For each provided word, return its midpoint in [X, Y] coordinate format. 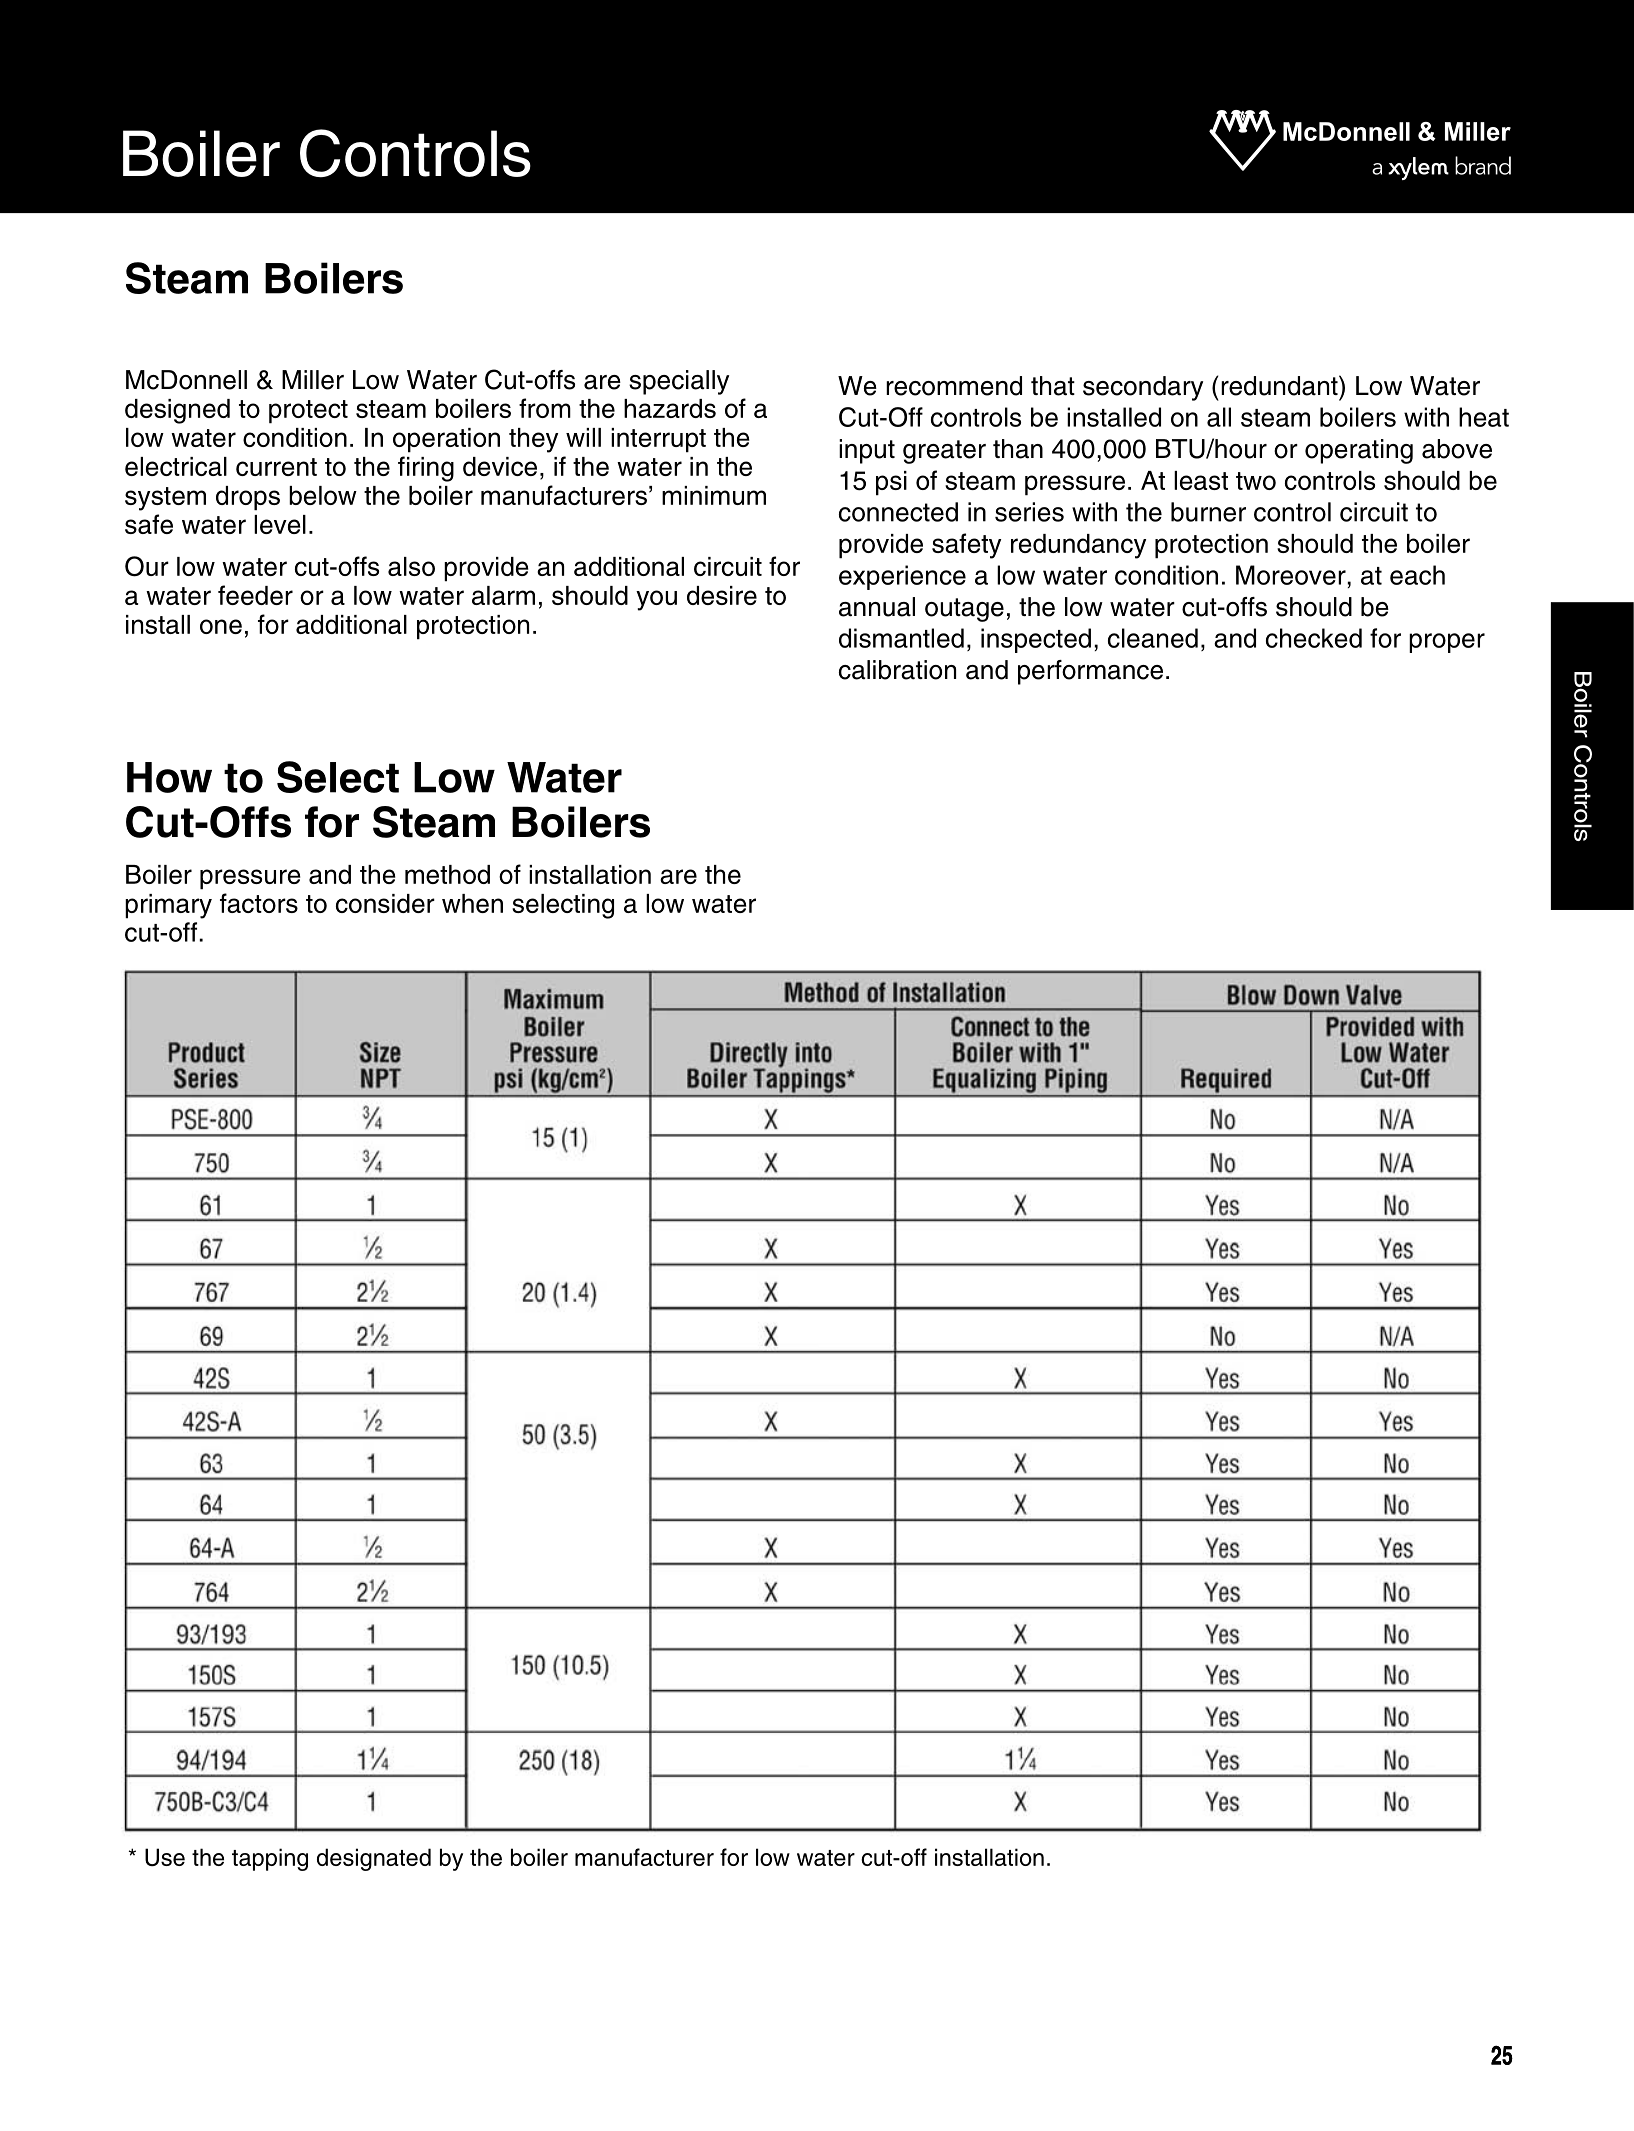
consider [385, 903]
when [472, 903]
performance [1090, 672]
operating [1359, 451]
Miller [313, 380]
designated [374, 1859]
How [169, 777]
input [867, 451]
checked [1314, 638]
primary [168, 906]
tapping [270, 1859]
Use [165, 1857]
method [447, 874]
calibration [897, 670]
